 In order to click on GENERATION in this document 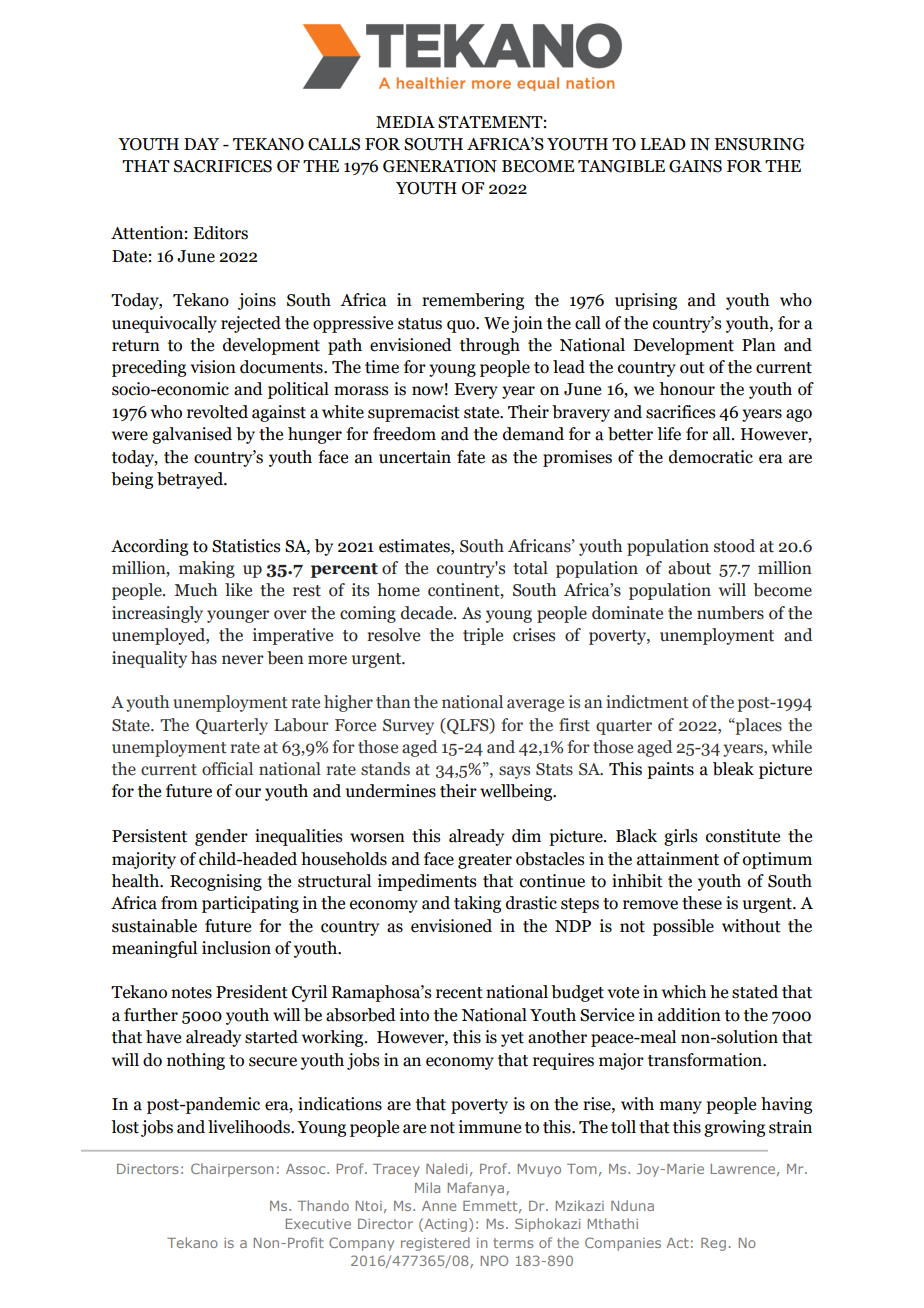, I will do `click(440, 166)`.
